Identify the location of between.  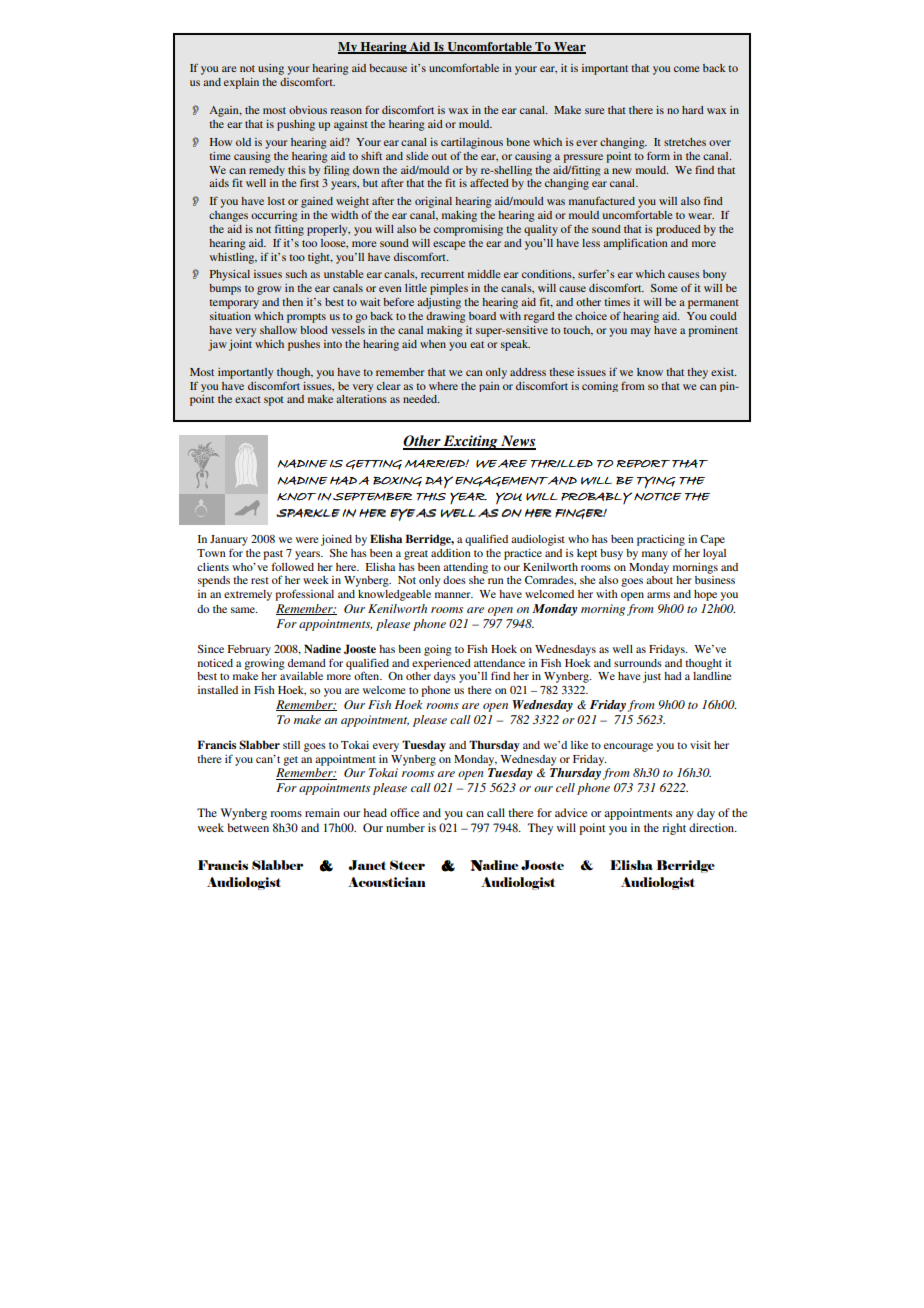
(248, 827).
